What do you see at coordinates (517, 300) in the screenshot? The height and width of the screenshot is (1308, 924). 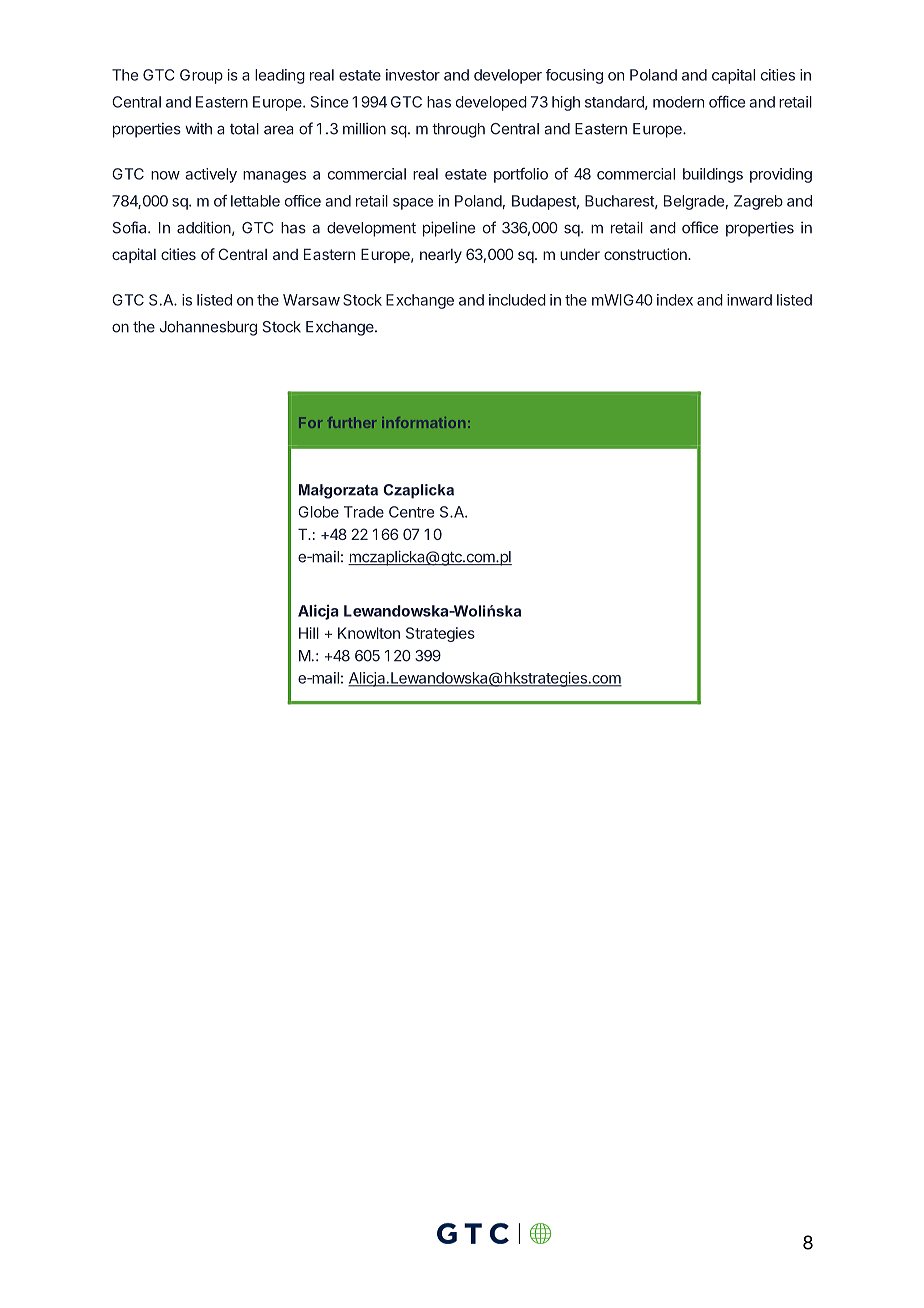 I see `included` at bounding box center [517, 300].
